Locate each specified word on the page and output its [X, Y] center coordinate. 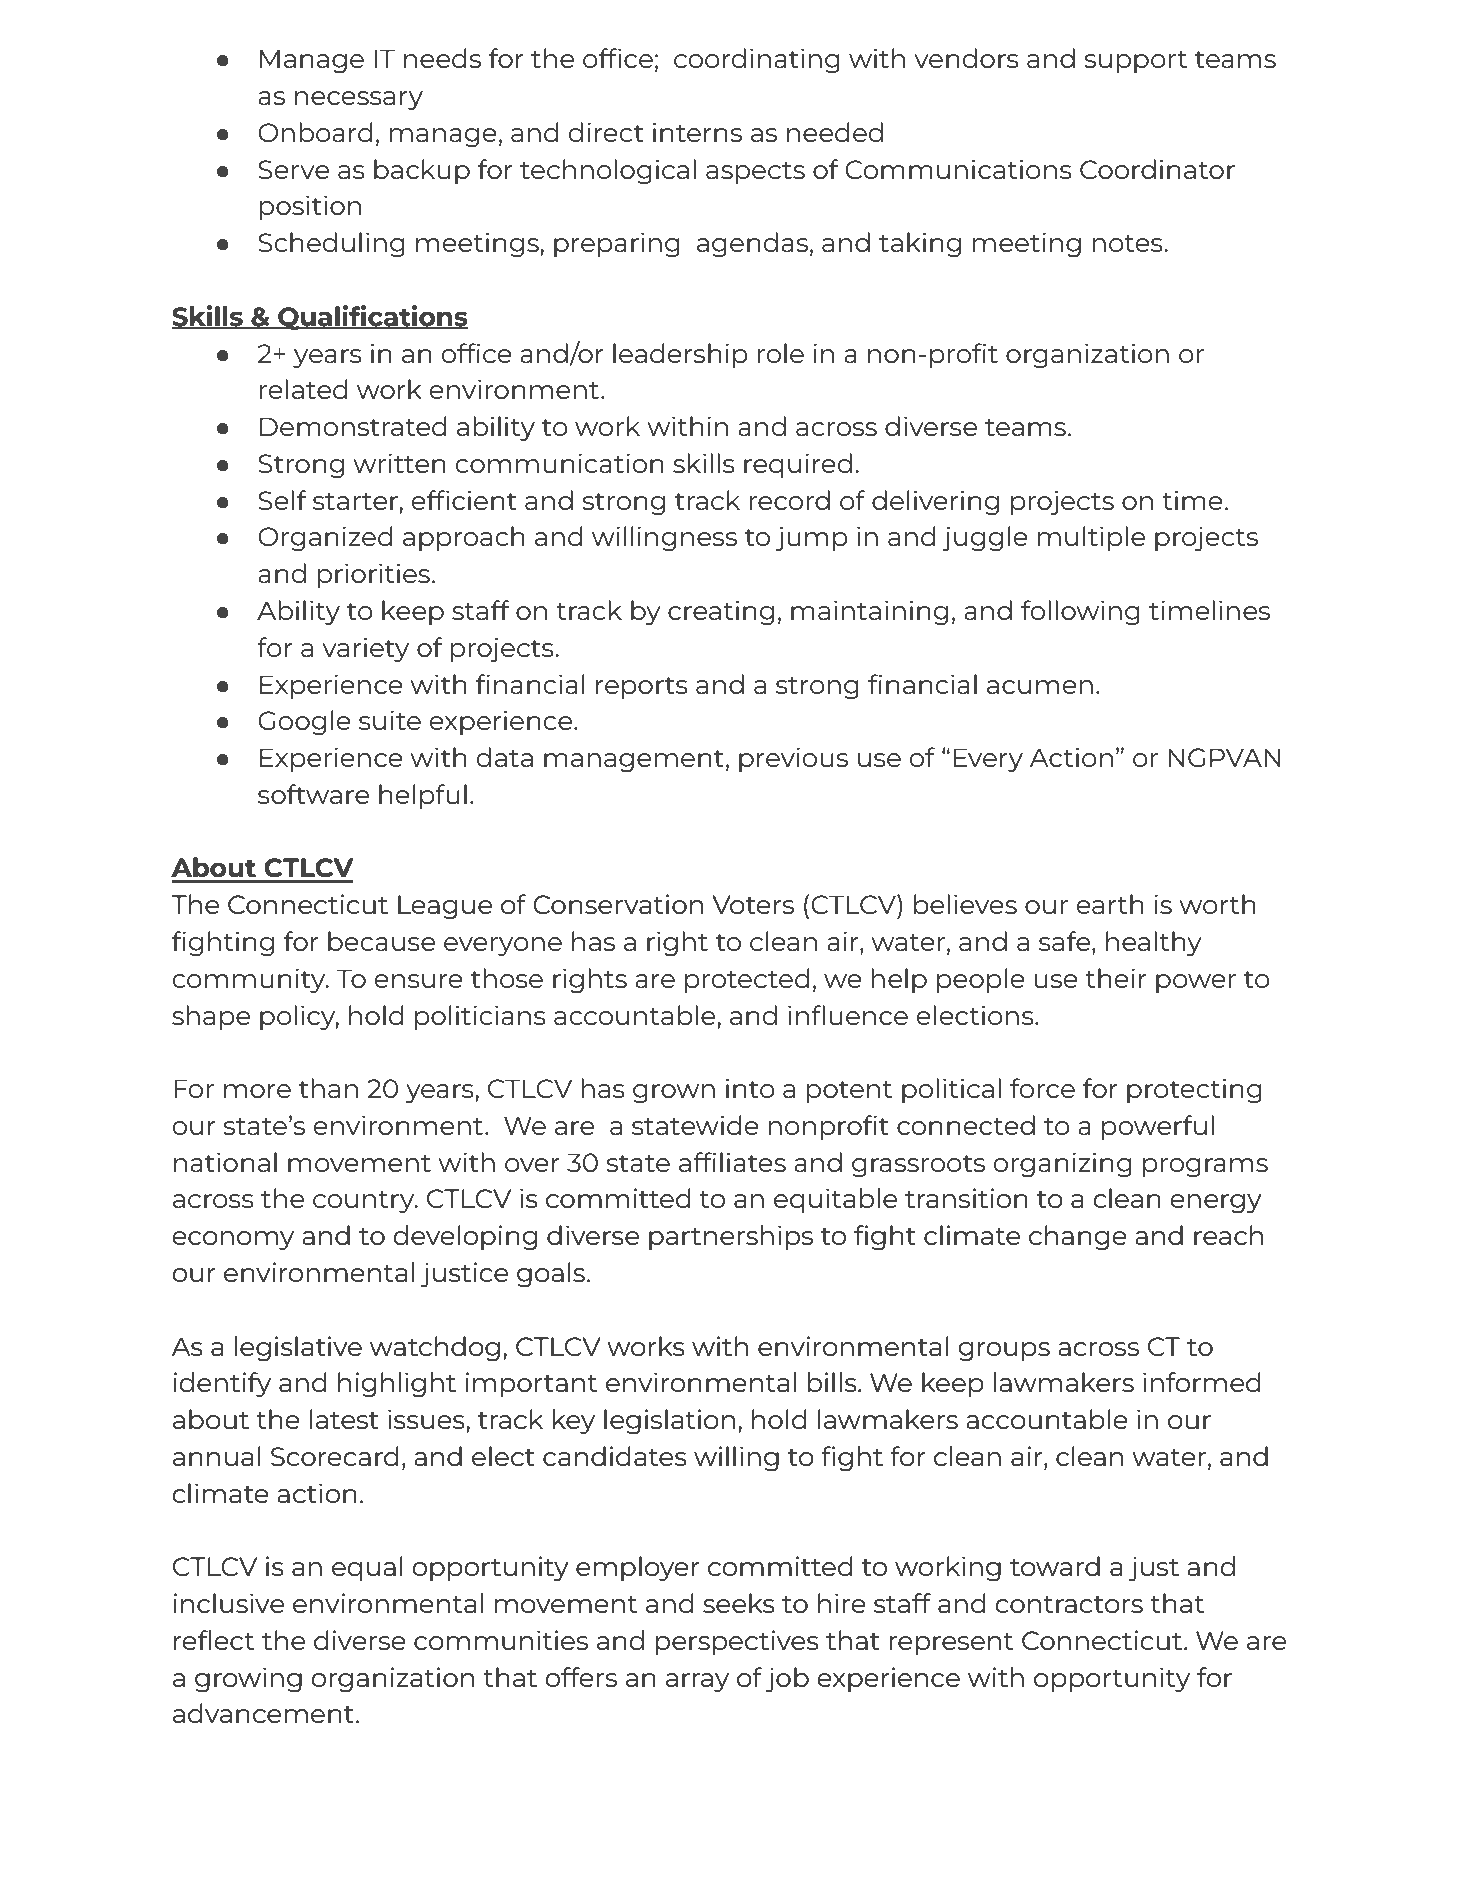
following [1080, 613]
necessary [359, 100]
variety [365, 649]
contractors [1069, 1604]
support [1136, 62]
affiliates [732, 1162]
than [328, 1088]
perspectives [737, 1642]
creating [721, 613]
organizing [1062, 1165]
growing [248, 1680]
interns [697, 132]
